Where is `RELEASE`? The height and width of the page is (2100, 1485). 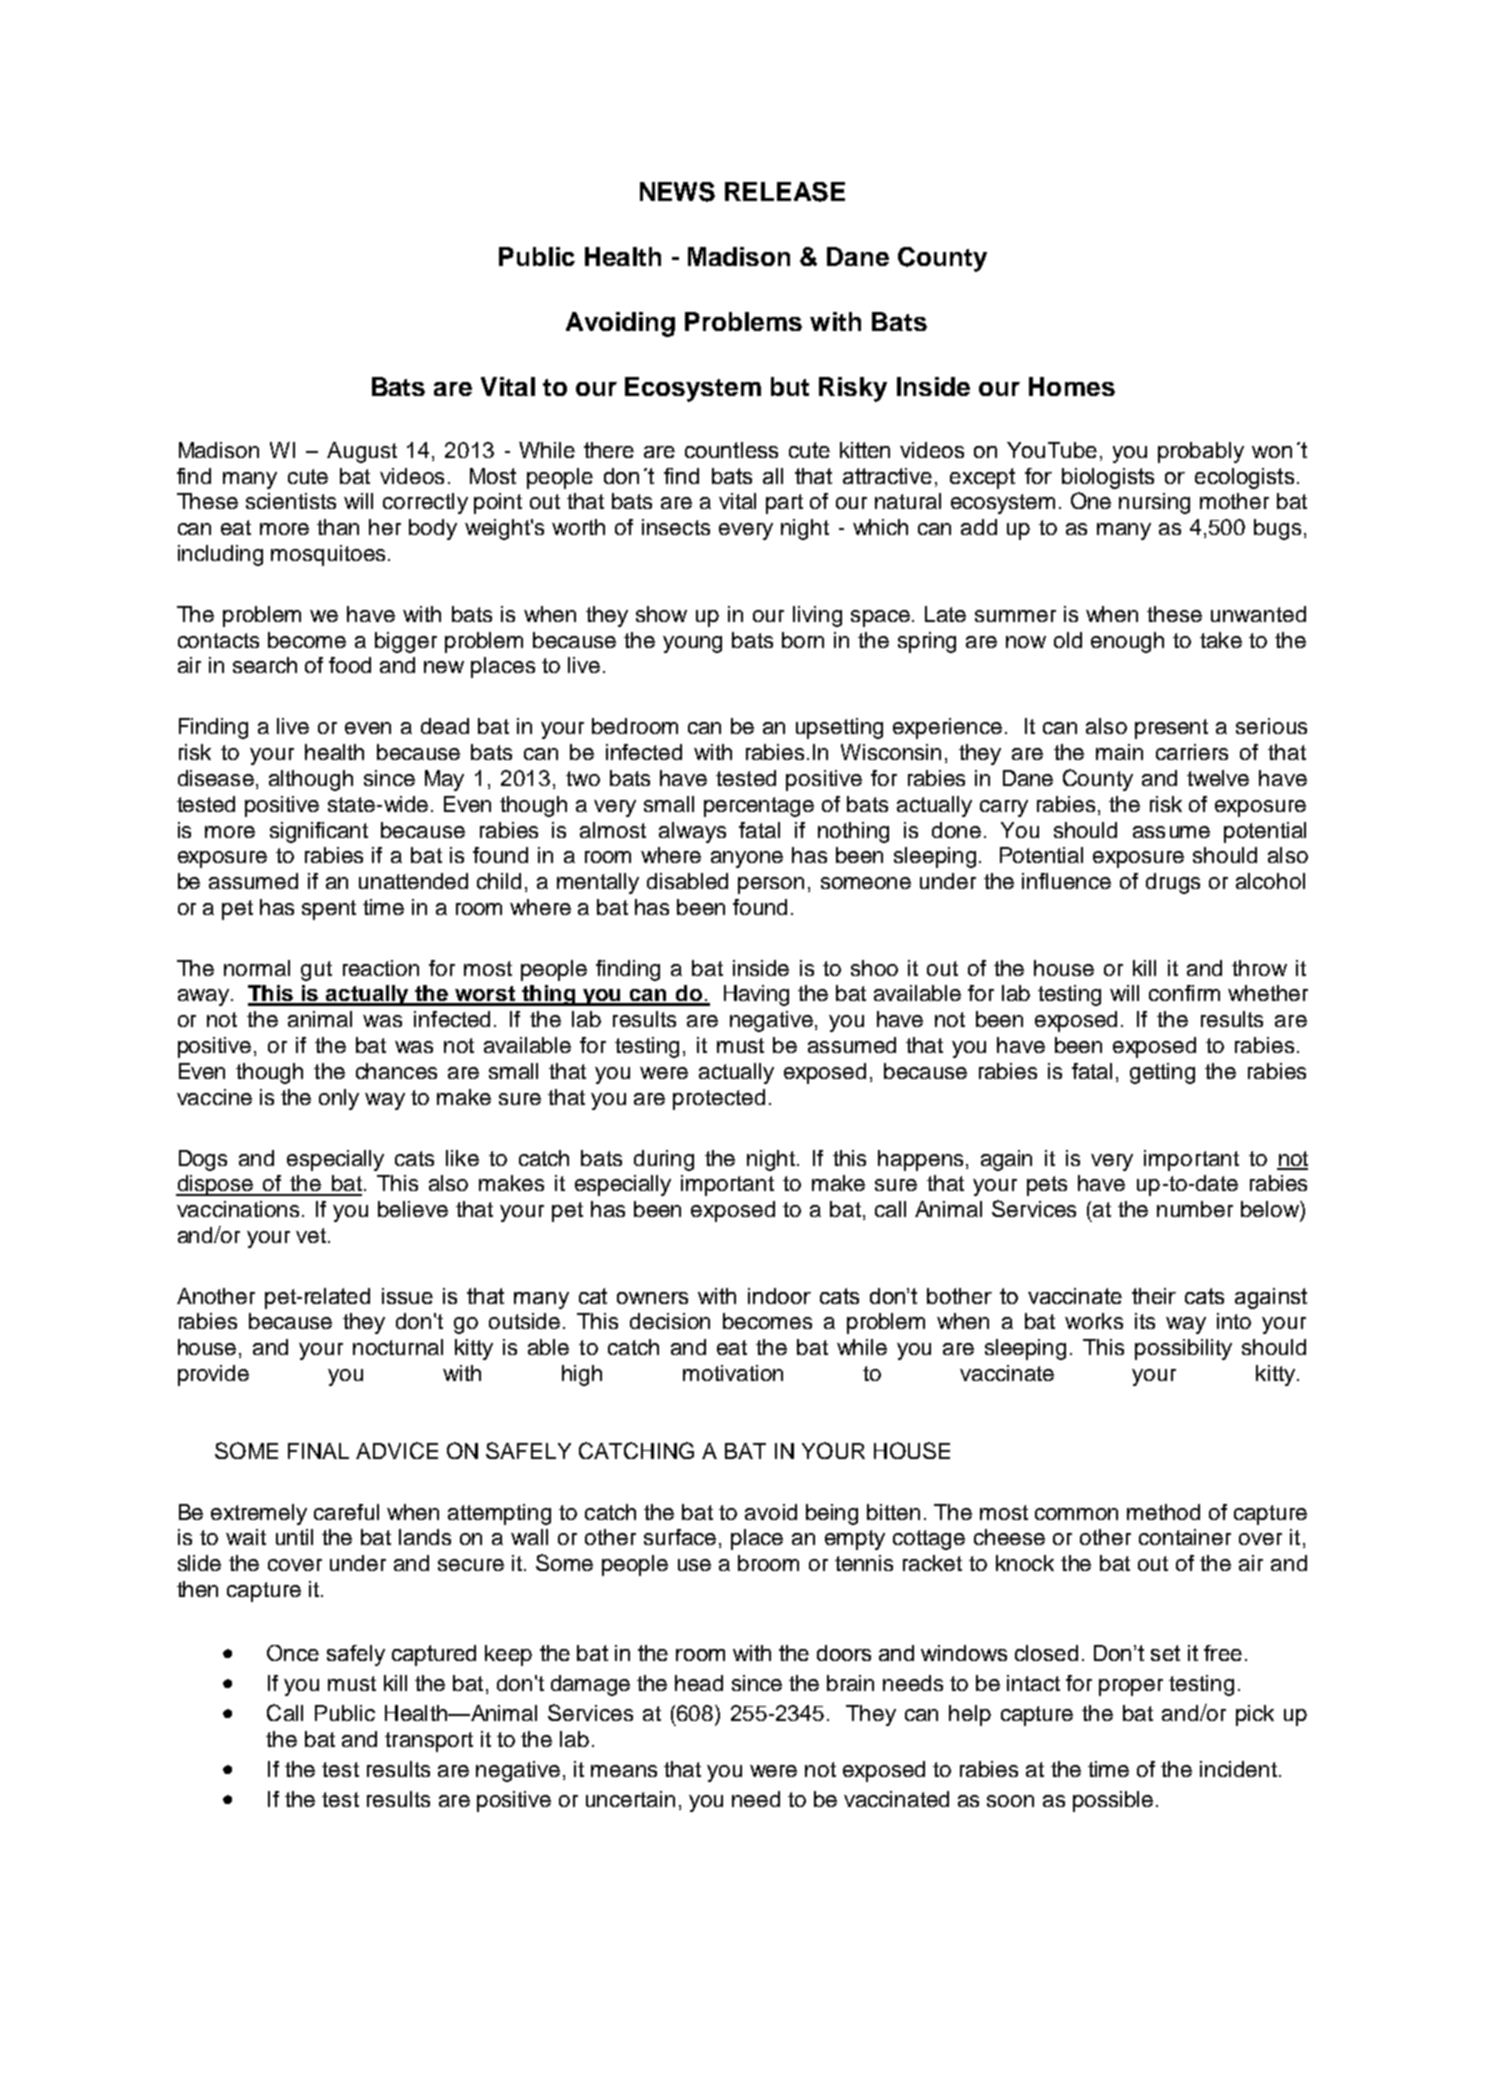
RELEASE is located at coordinates (785, 192).
